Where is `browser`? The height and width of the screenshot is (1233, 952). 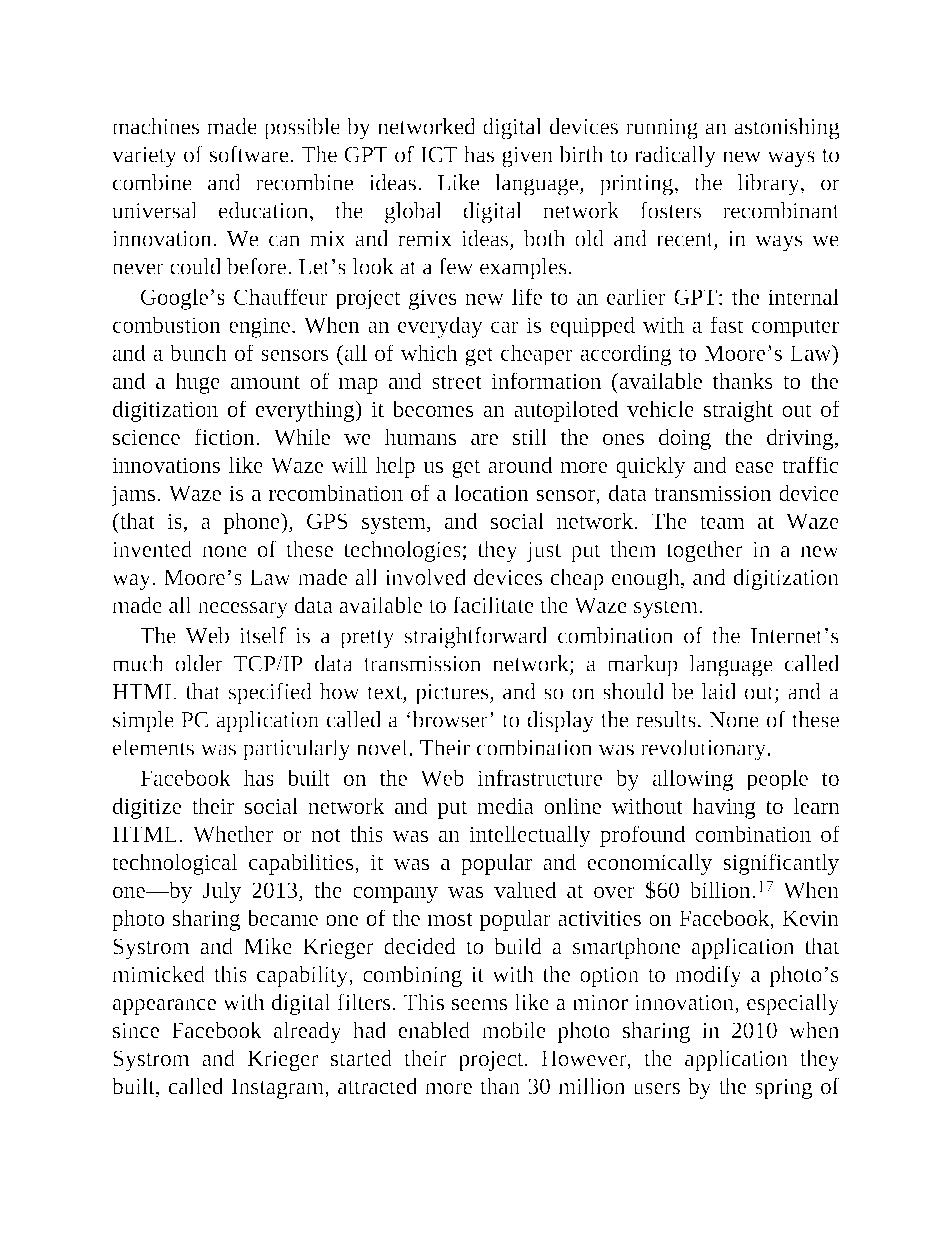
browser is located at coordinates (449, 719).
